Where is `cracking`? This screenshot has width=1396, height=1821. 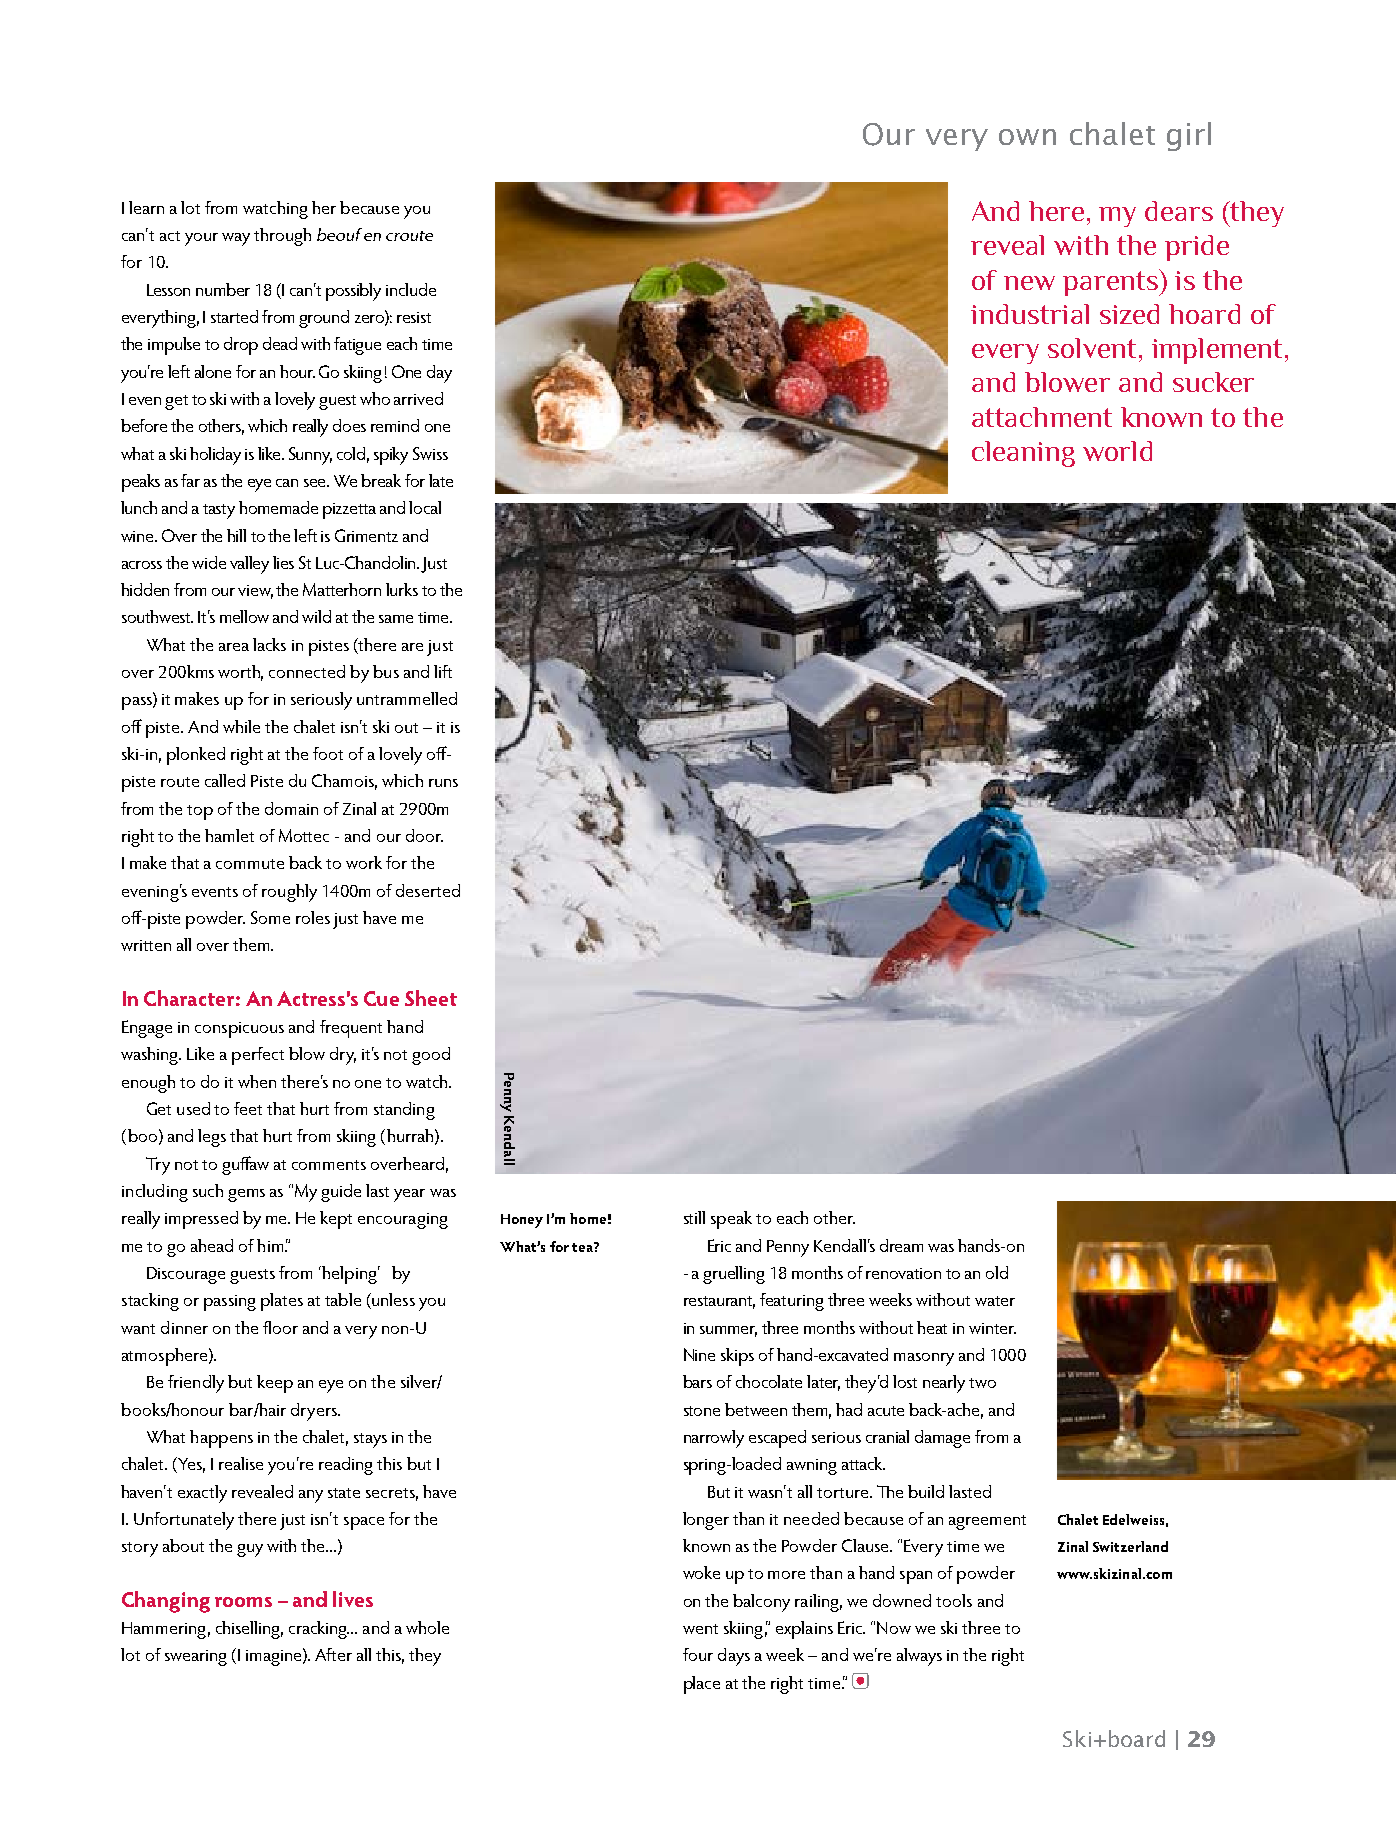 cracking is located at coordinates (319, 1630).
